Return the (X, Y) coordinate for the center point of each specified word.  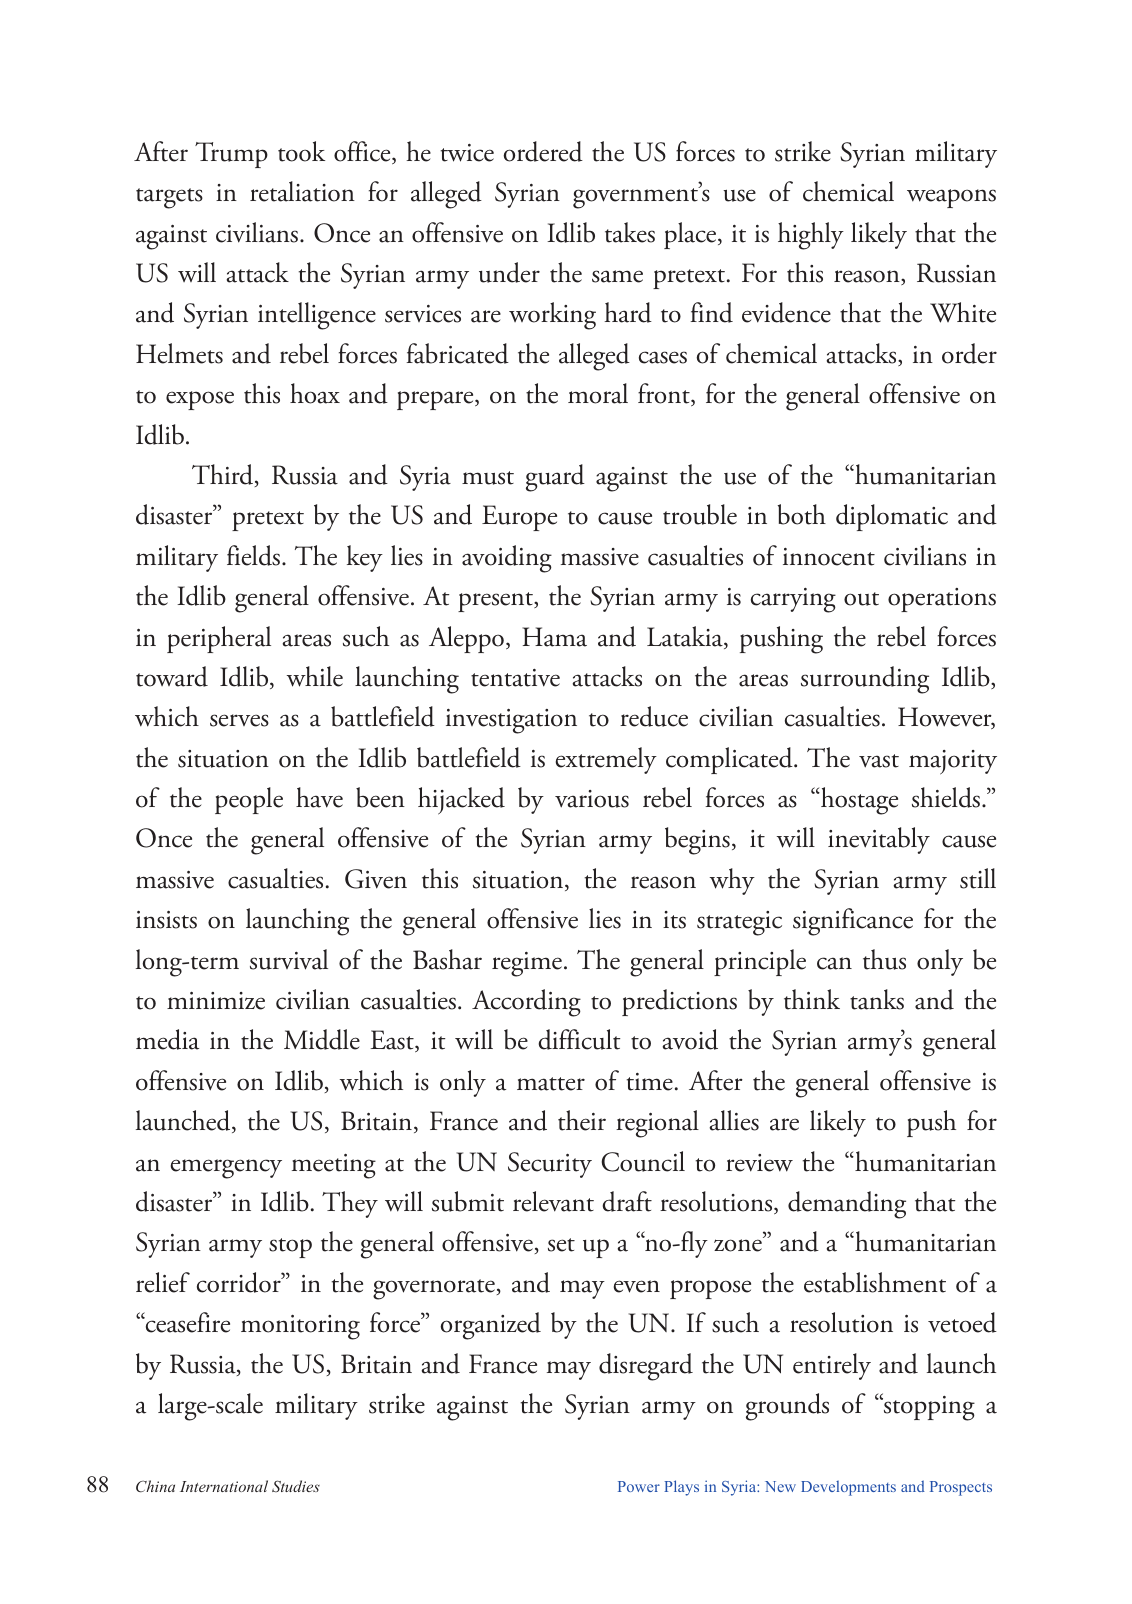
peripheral (219, 639)
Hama (554, 637)
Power (639, 1486)
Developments (848, 1488)
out (861, 599)
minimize (216, 1001)
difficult (579, 1039)
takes (630, 232)
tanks (877, 999)
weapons (951, 198)
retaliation (302, 191)
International (224, 1486)
